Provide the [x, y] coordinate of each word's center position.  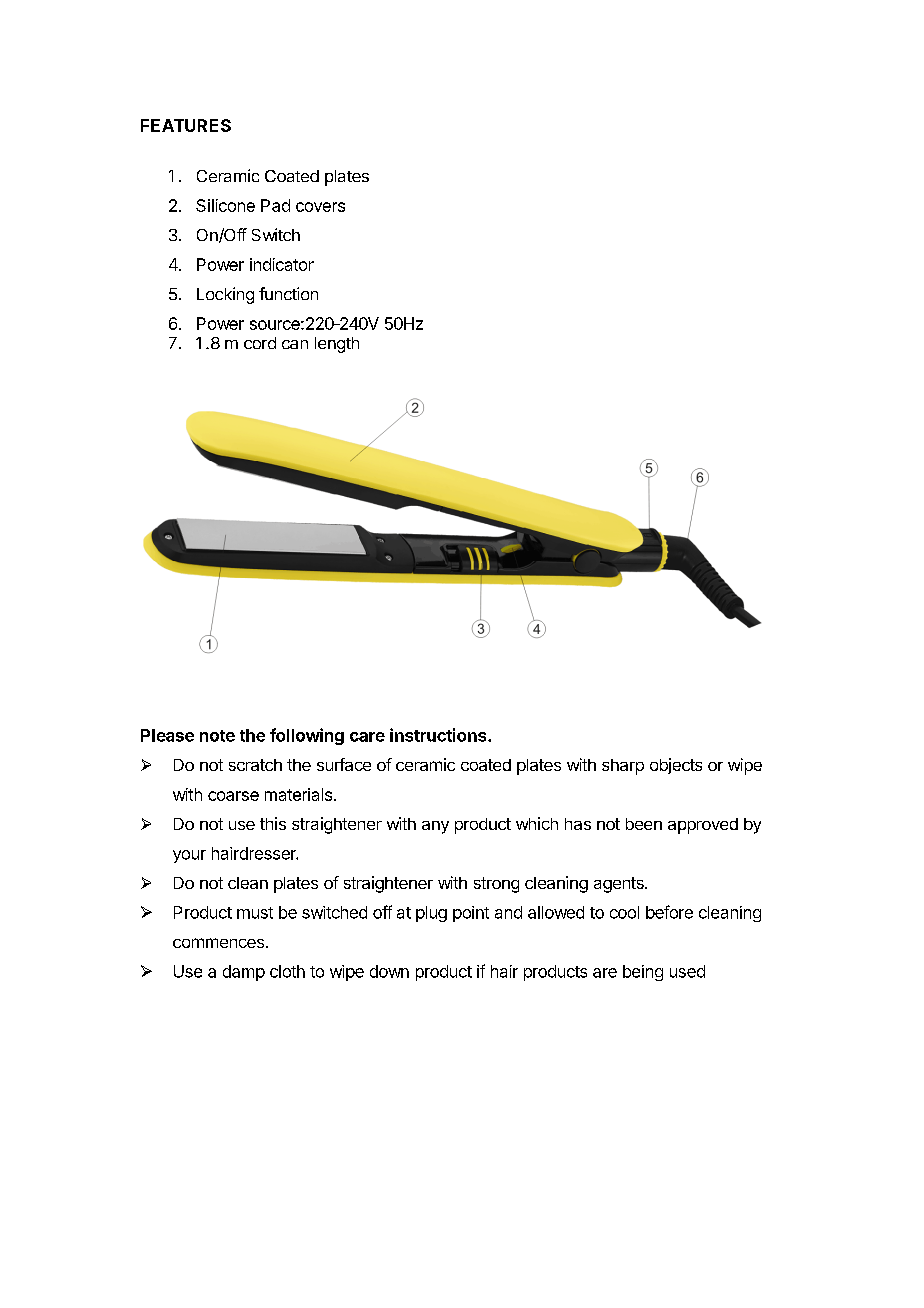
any [435, 827]
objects [676, 766]
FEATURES [186, 125]
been [644, 824]
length [337, 345]
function [288, 293]
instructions [439, 735]
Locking [225, 295]
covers [320, 207]
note [217, 736]
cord [260, 343]
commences [218, 943]
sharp [623, 767]
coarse [233, 796]
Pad [275, 205]
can [295, 344]
